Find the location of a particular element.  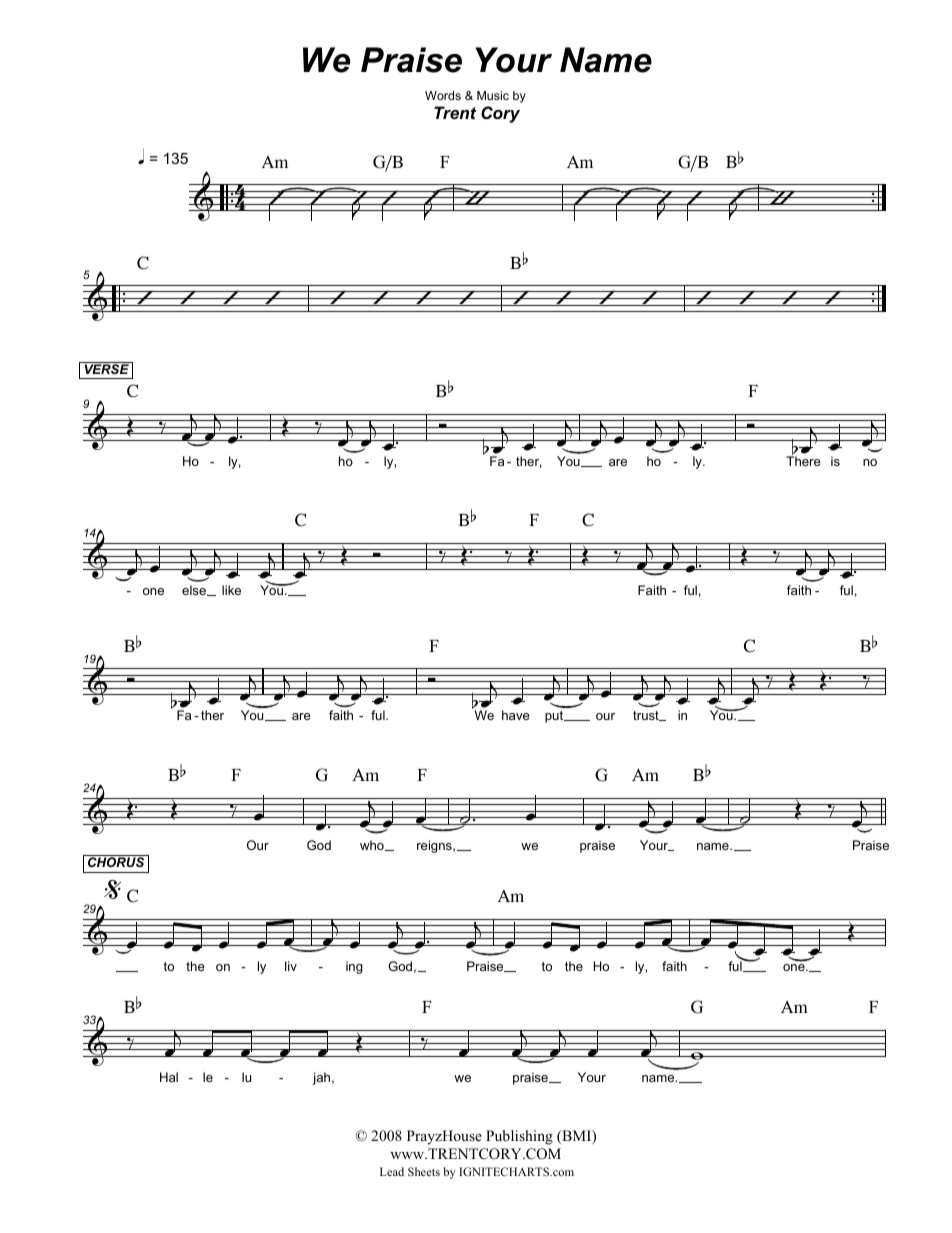

who is located at coordinates (373, 845).
